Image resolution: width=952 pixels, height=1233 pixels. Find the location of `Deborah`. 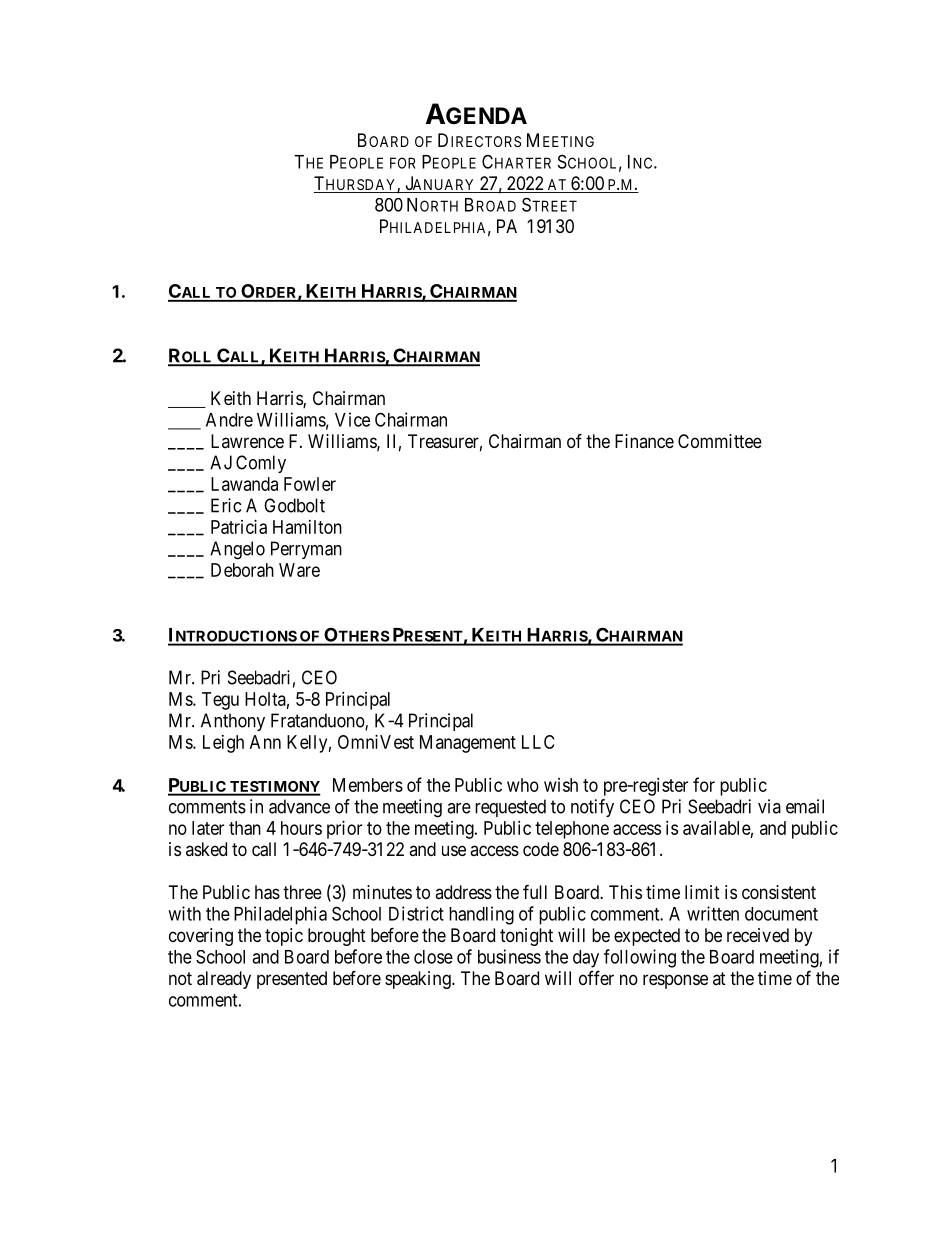

Deborah is located at coordinates (242, 570).
